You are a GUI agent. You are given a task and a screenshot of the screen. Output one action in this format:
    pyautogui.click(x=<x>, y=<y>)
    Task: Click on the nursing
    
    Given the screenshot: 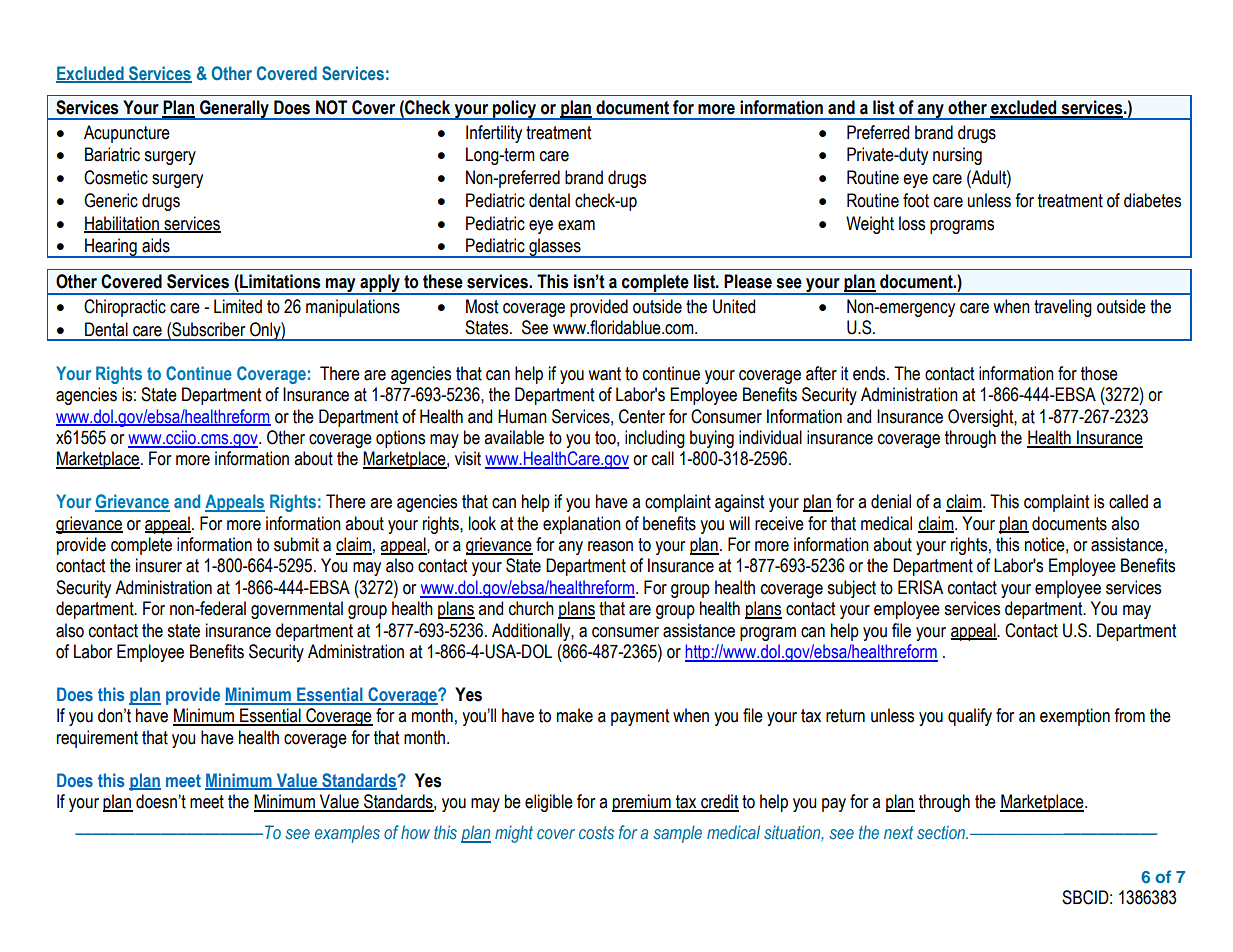 What is the action you would take?
    pyautogui.click(x=957, y=156)
